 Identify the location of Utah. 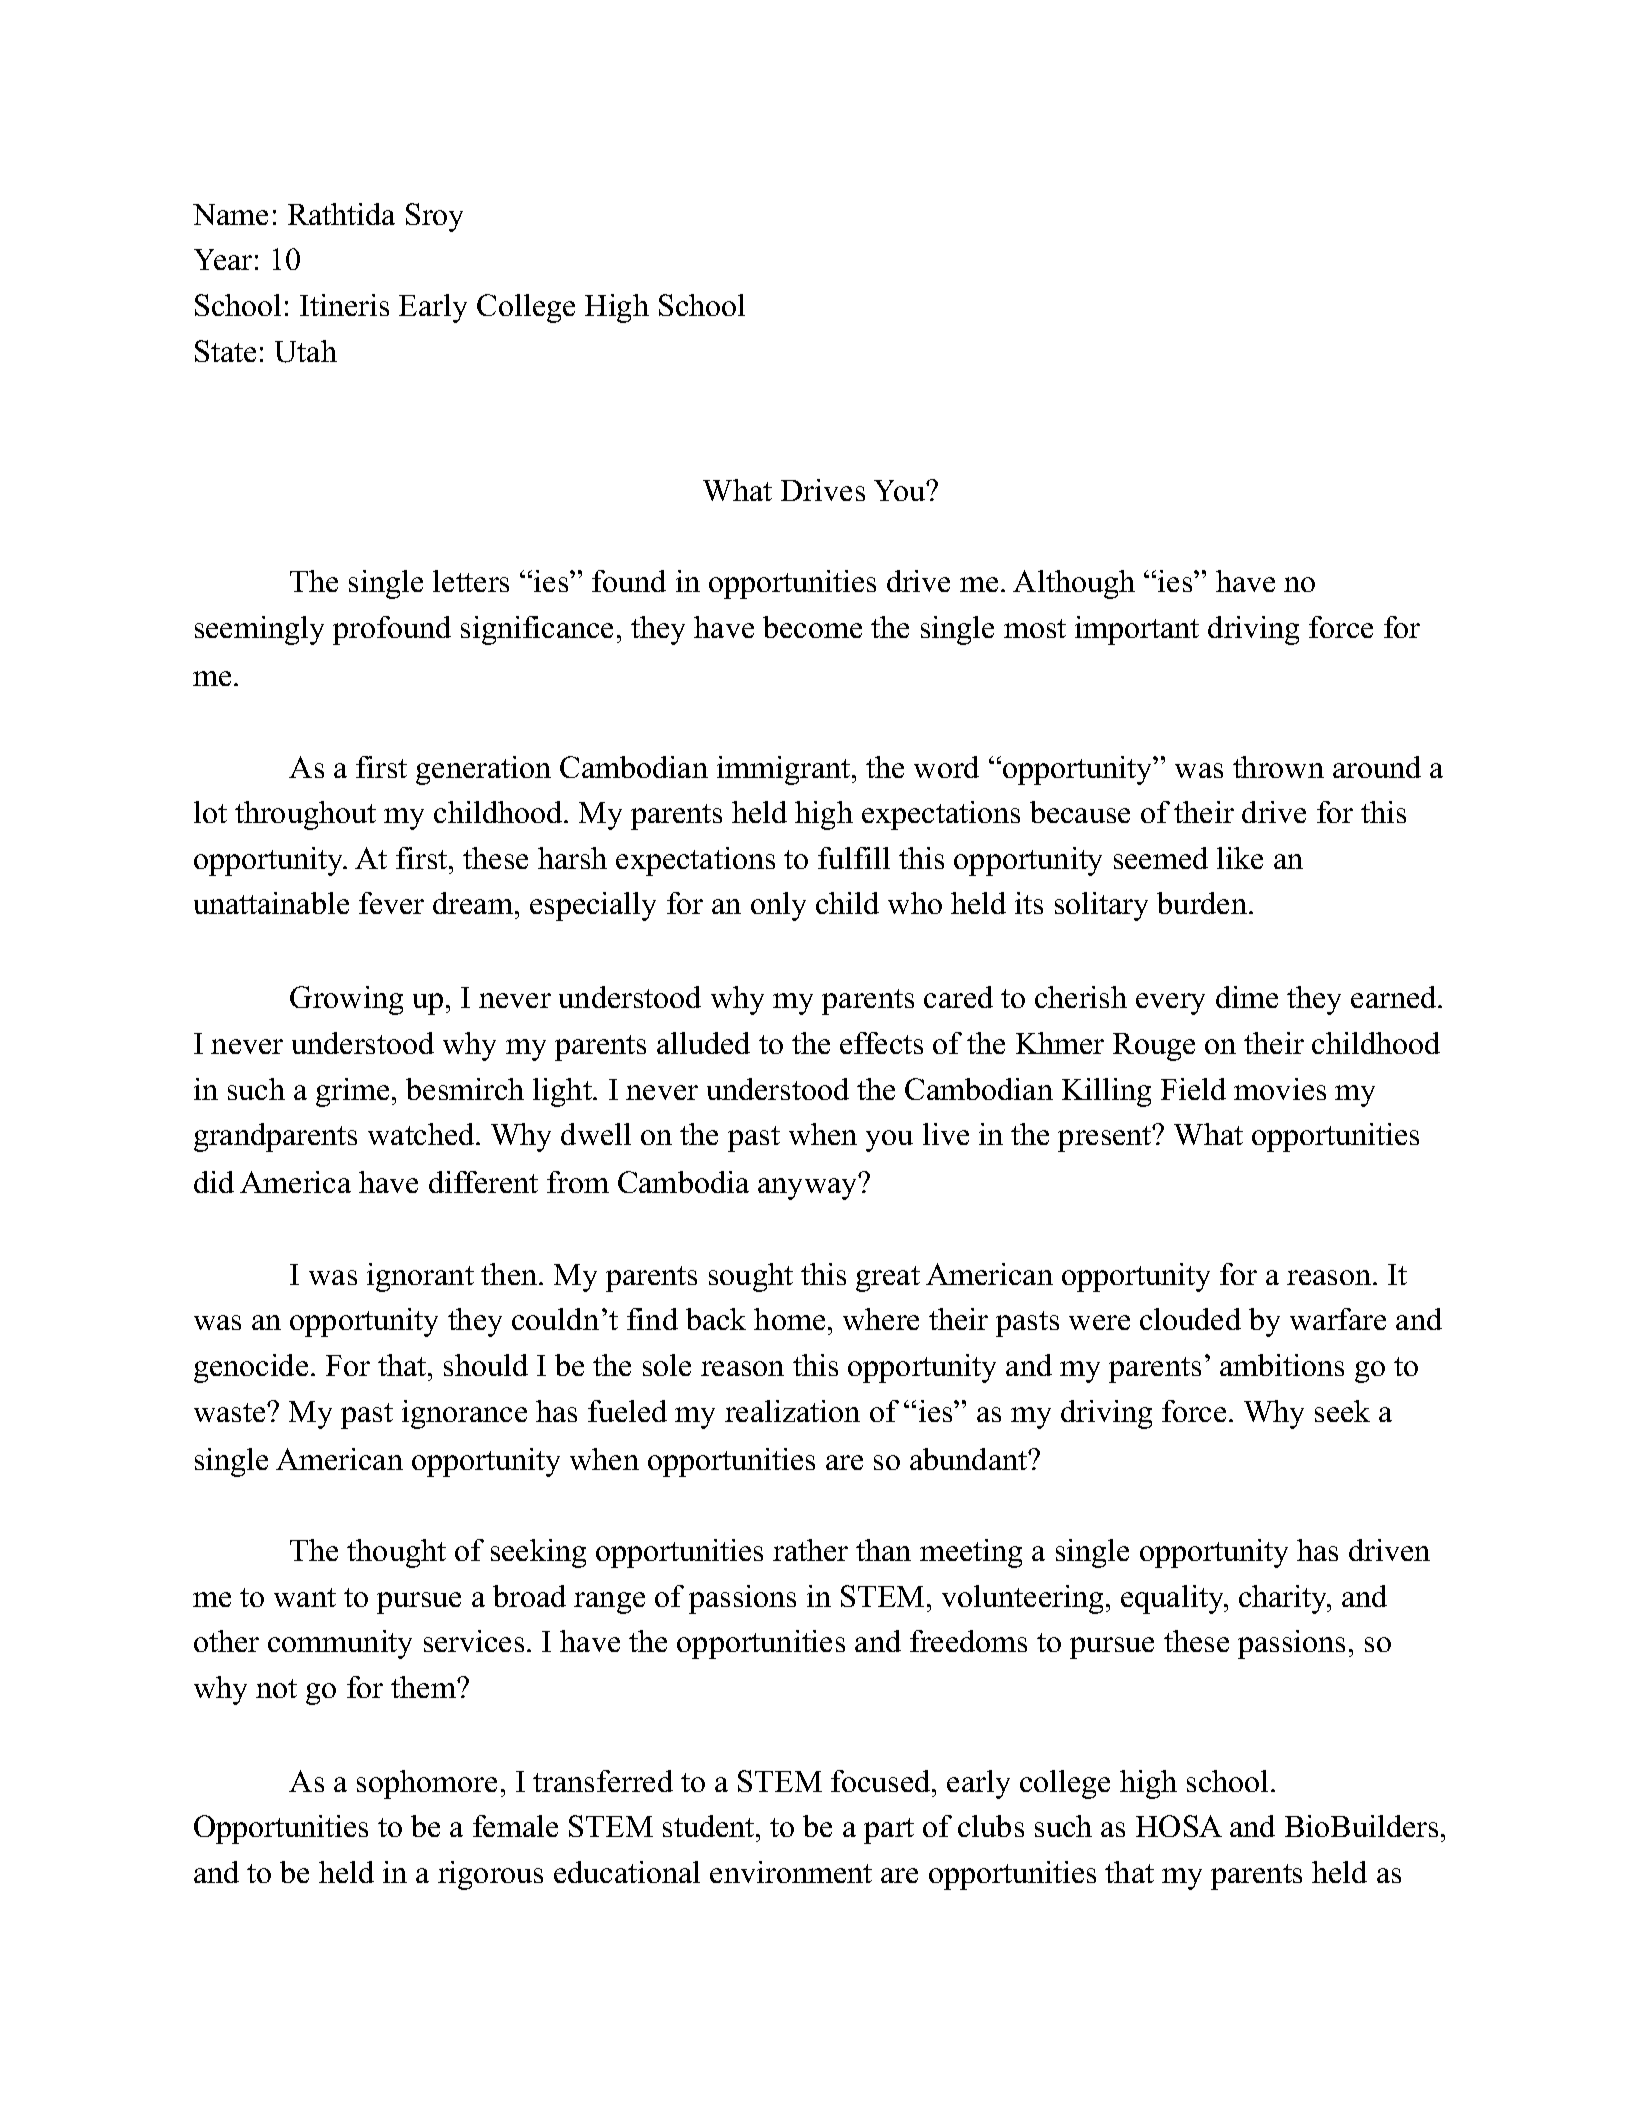
(306, 351).
